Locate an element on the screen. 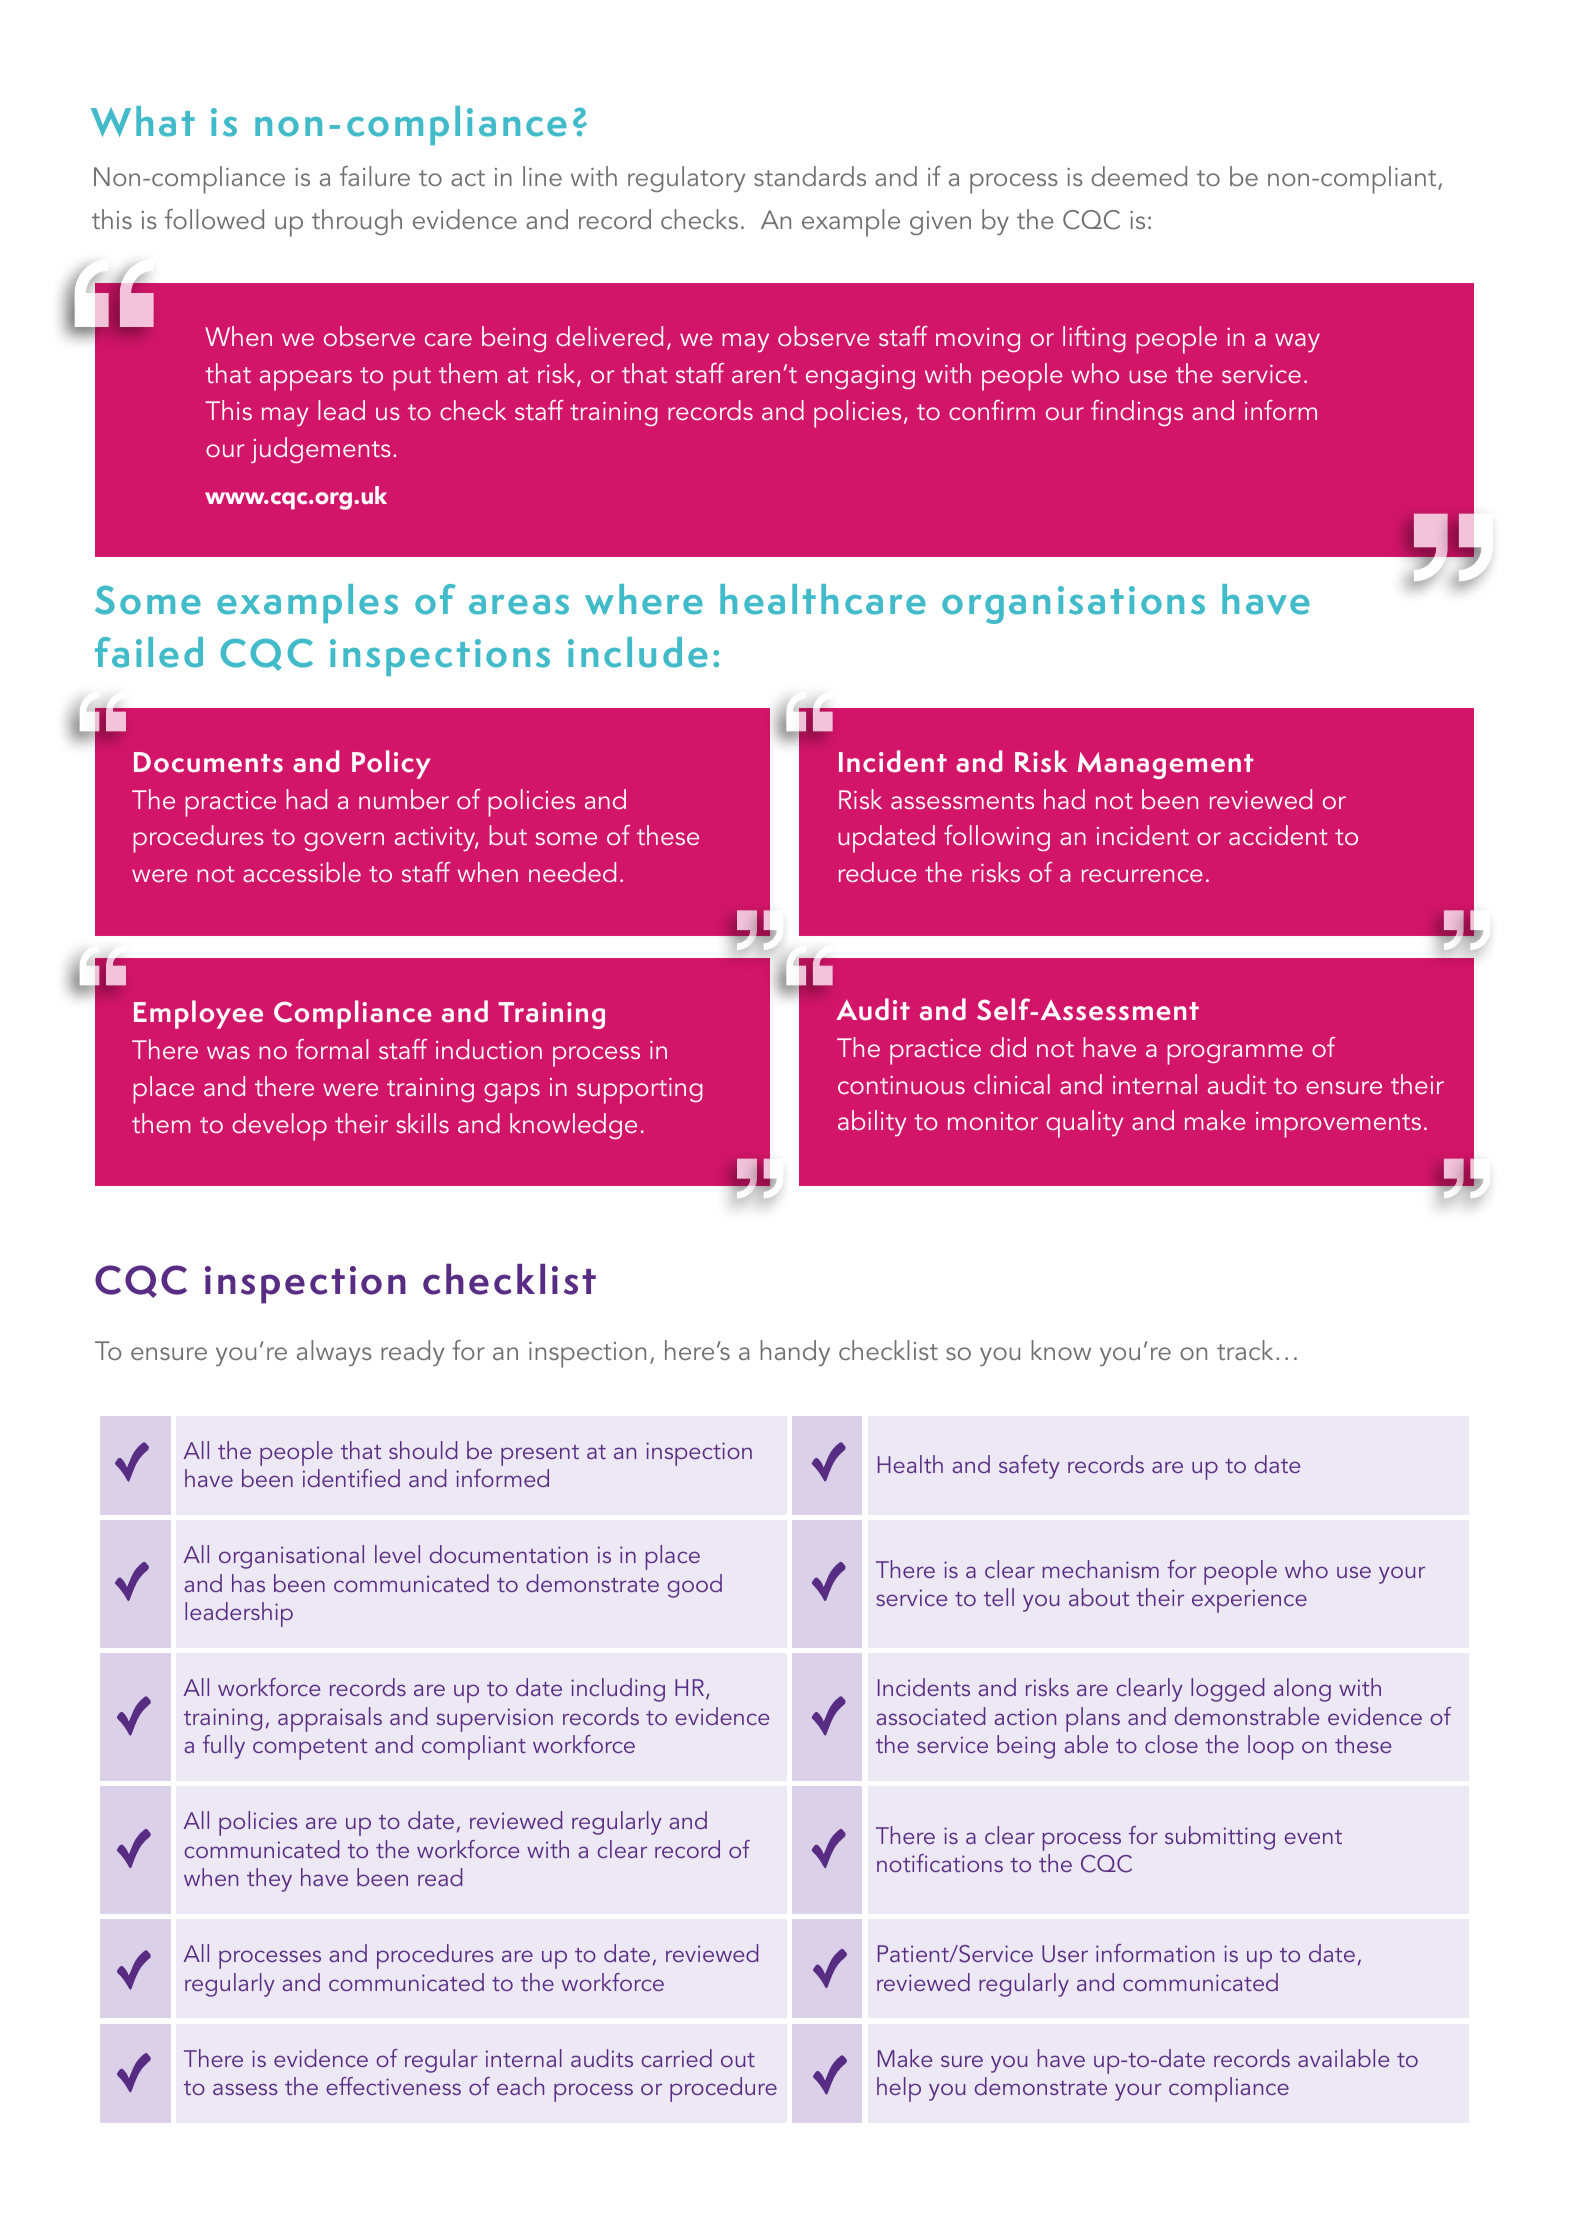 This screenshot has width=1569, height=2219. effectiveness is located at coordinates (393, 2086).
